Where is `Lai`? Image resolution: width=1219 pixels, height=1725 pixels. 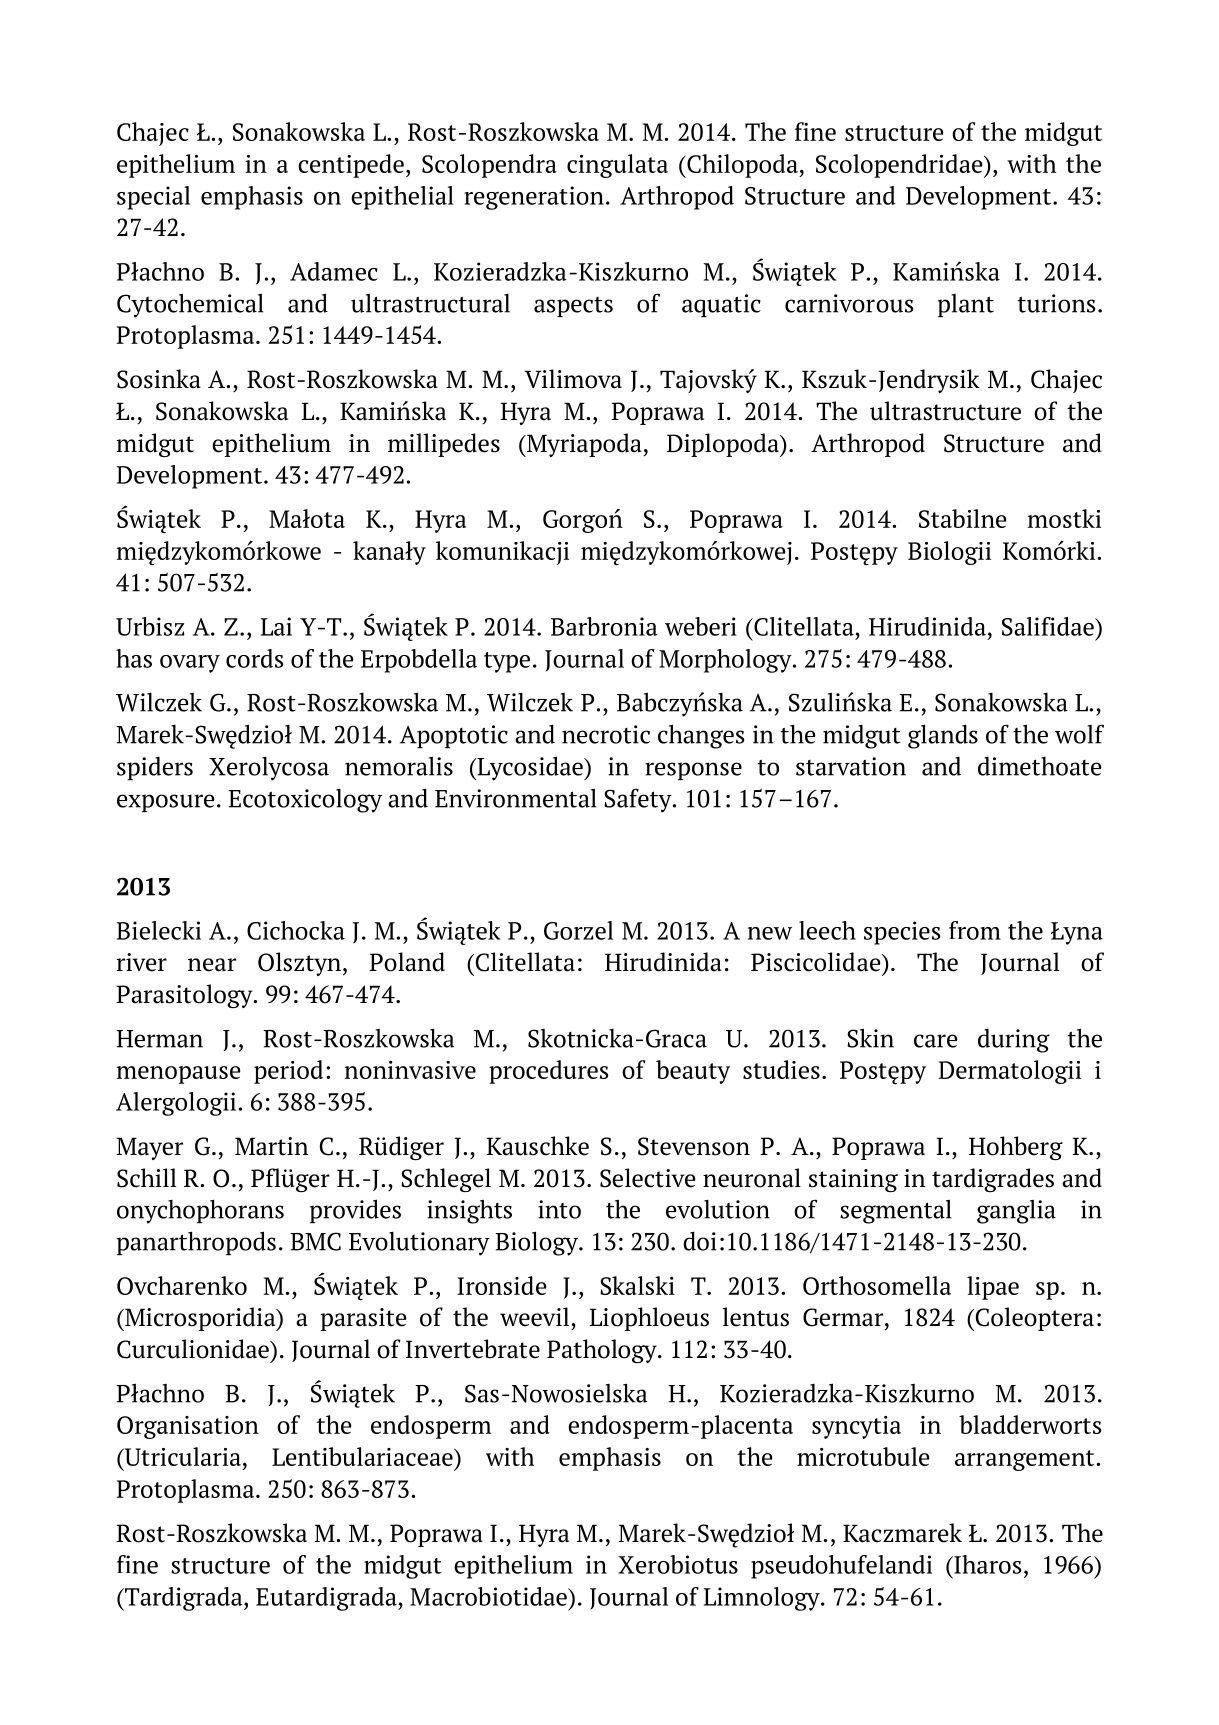 Lai is located at coordinates (276, 626).
